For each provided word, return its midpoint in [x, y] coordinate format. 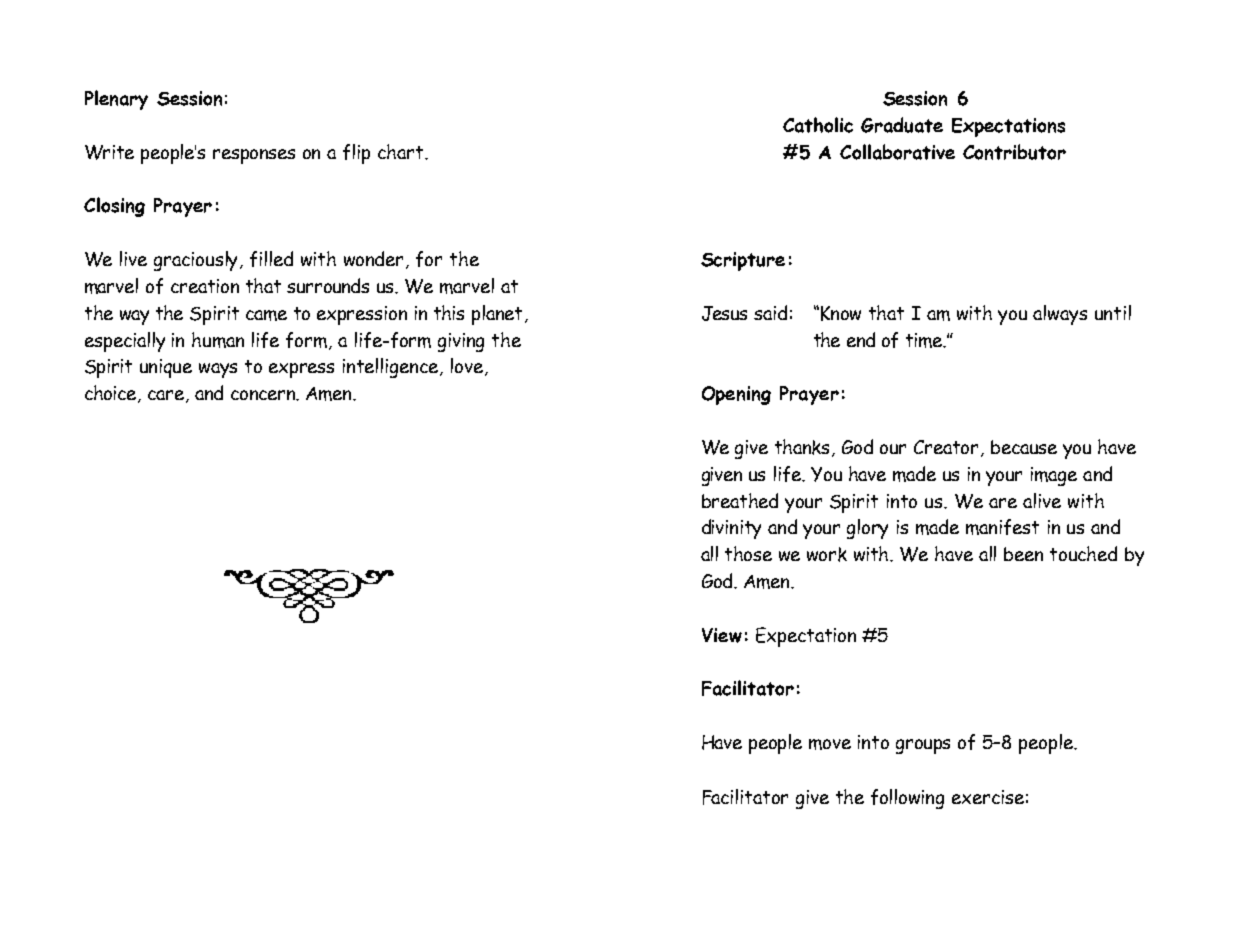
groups [923, 746]
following [907, 799]
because [1024, 447]
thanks [804, 448]
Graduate [902, 125]
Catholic [818, 125]
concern [264, 395]
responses [254, 156]
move [830, 744]
